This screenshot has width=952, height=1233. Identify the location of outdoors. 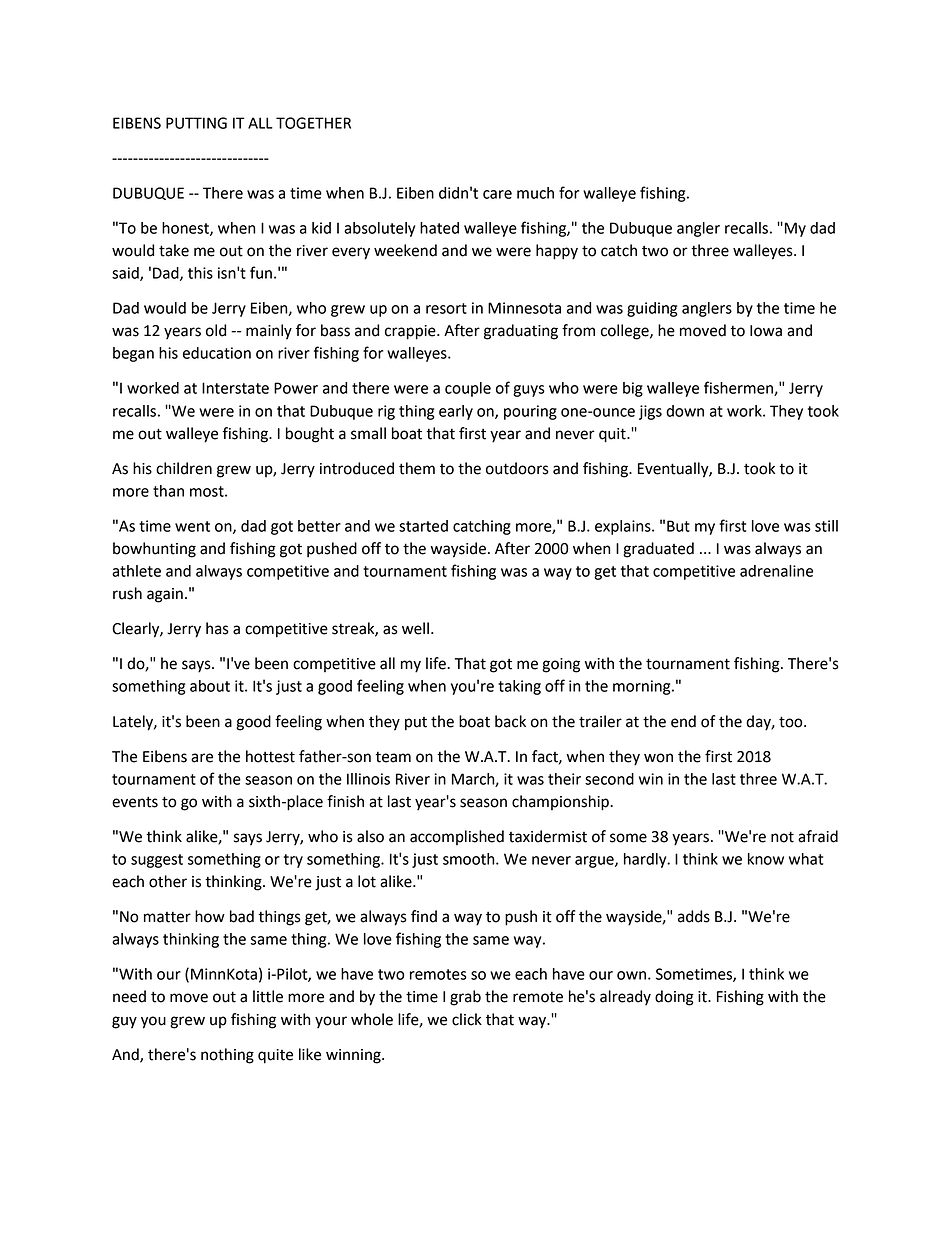
(517, 468).
